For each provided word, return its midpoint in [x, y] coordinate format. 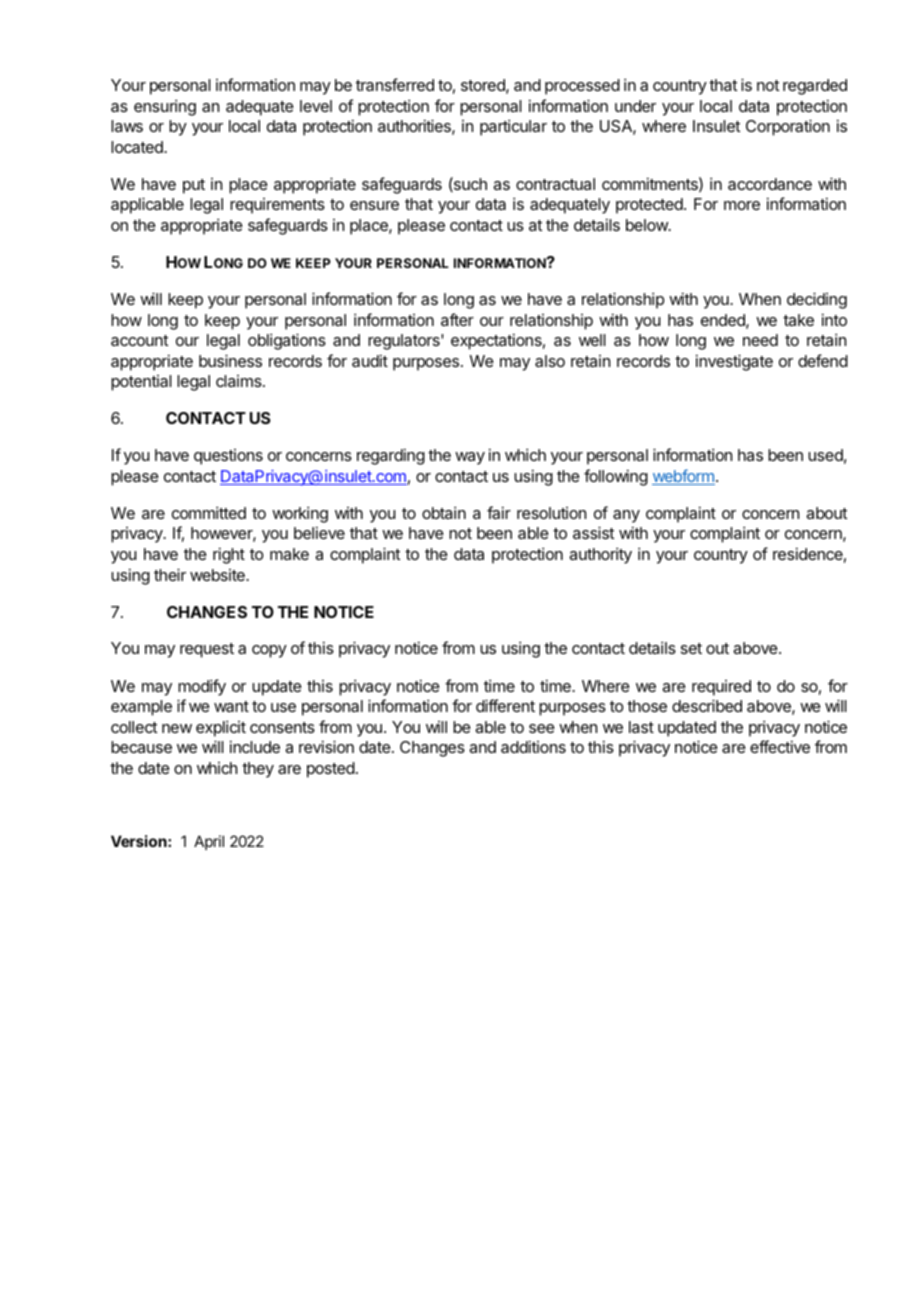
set [691, 648]
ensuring [165, 107]
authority [600, 555]
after [457, 319]
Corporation [788, 127]
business [230, 360]
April [209, 842]
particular [513, 127]
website [218, 575]
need [760, 340]
